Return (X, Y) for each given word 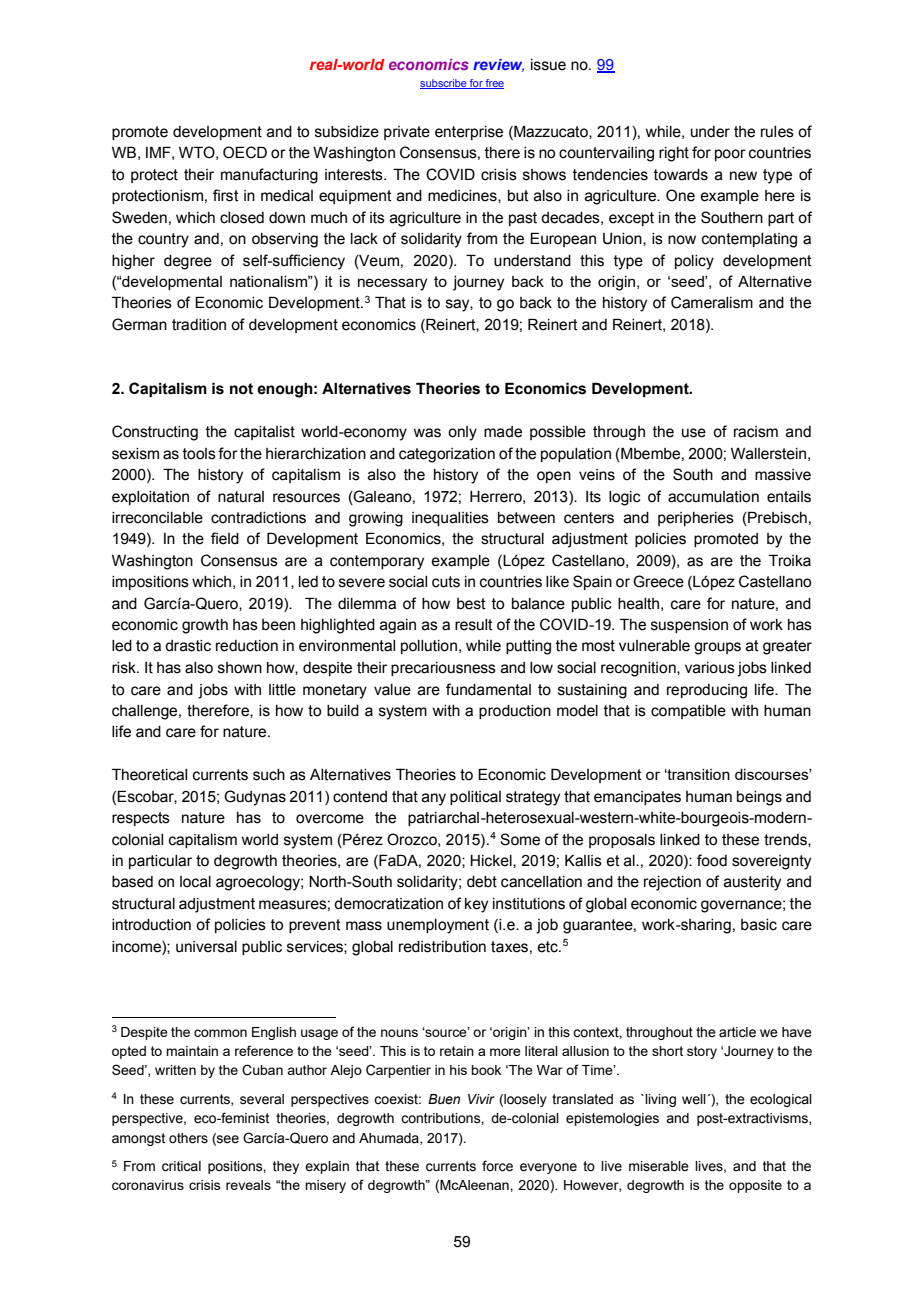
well (694, 1099)
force (497, 1166)
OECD (245, 152)
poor (730, 155)
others (188, 1138)
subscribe (444, 84)
